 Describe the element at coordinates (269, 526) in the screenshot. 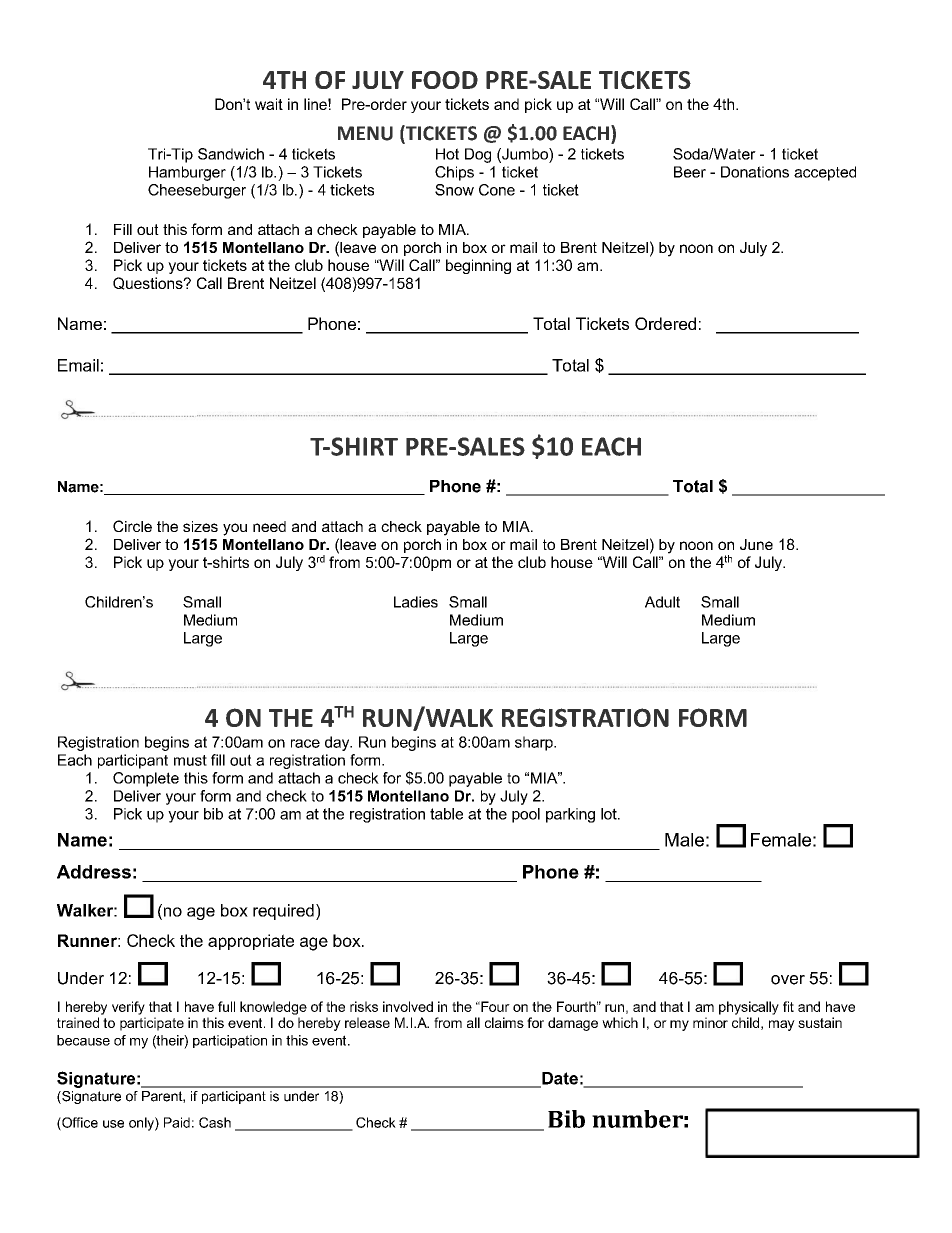

I see `need` at that location.
